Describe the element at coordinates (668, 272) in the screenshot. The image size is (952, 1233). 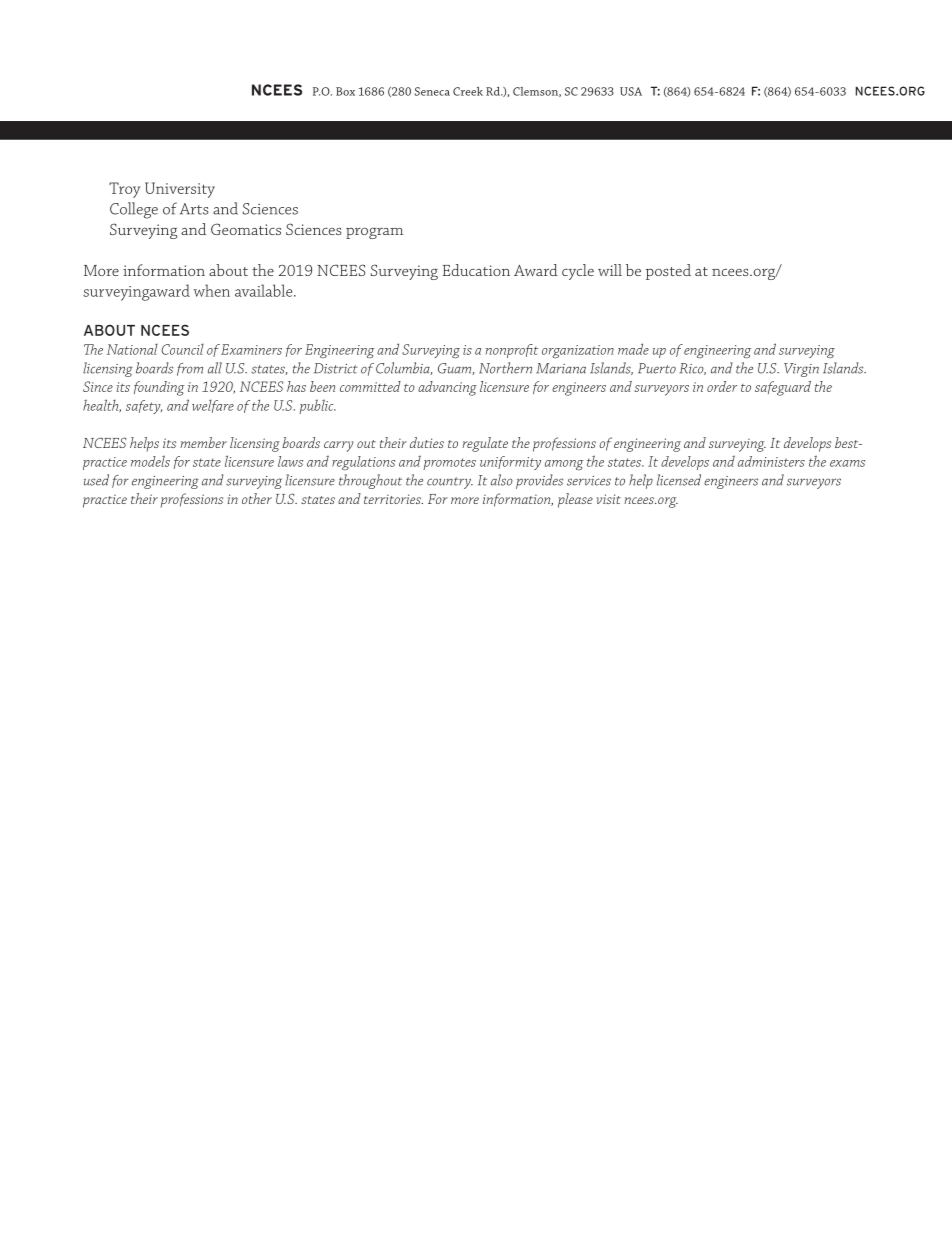
I see `posted` at that location.
